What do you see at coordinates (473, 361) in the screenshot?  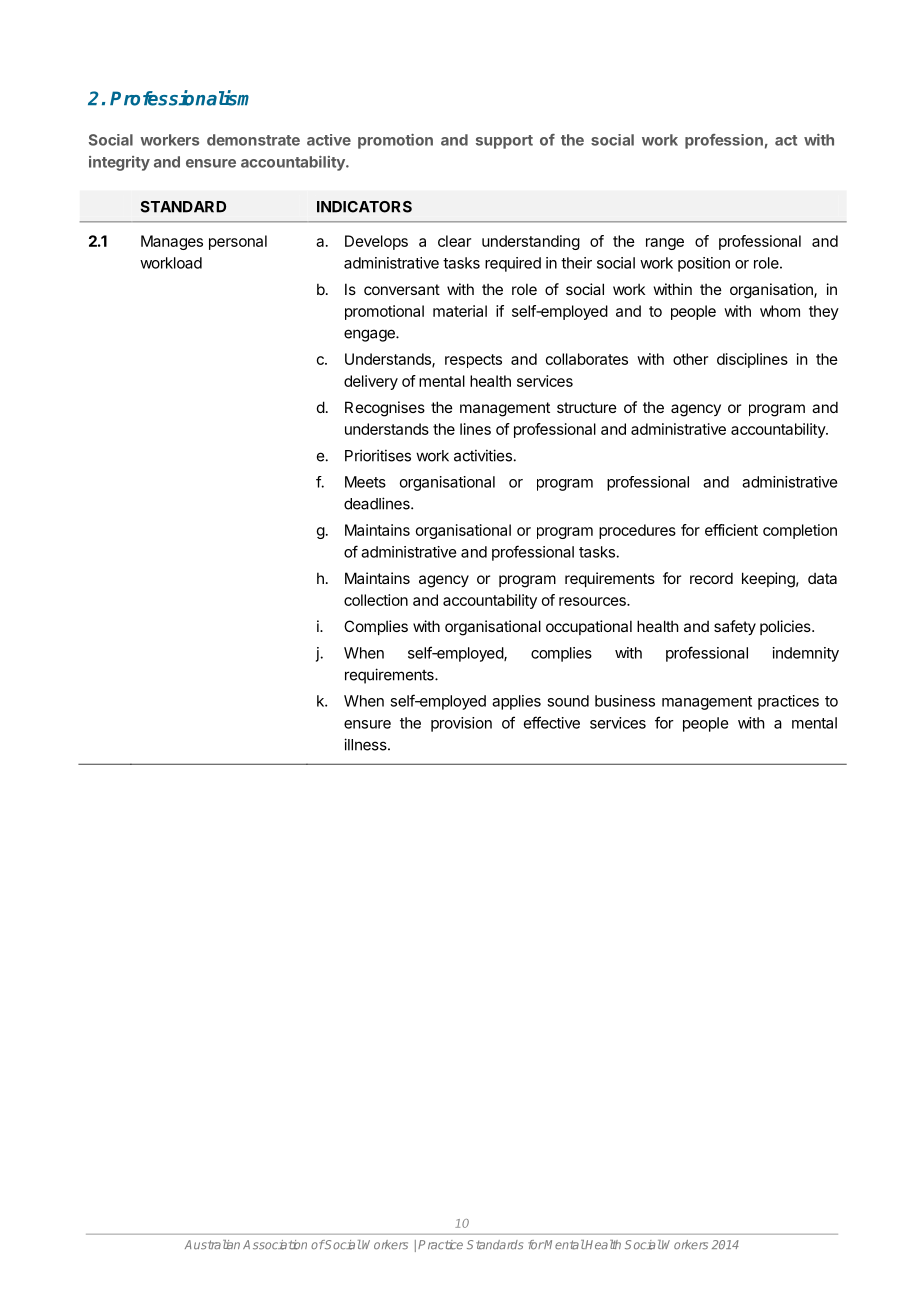 I see `respects` at bounding box center [473, 361].
